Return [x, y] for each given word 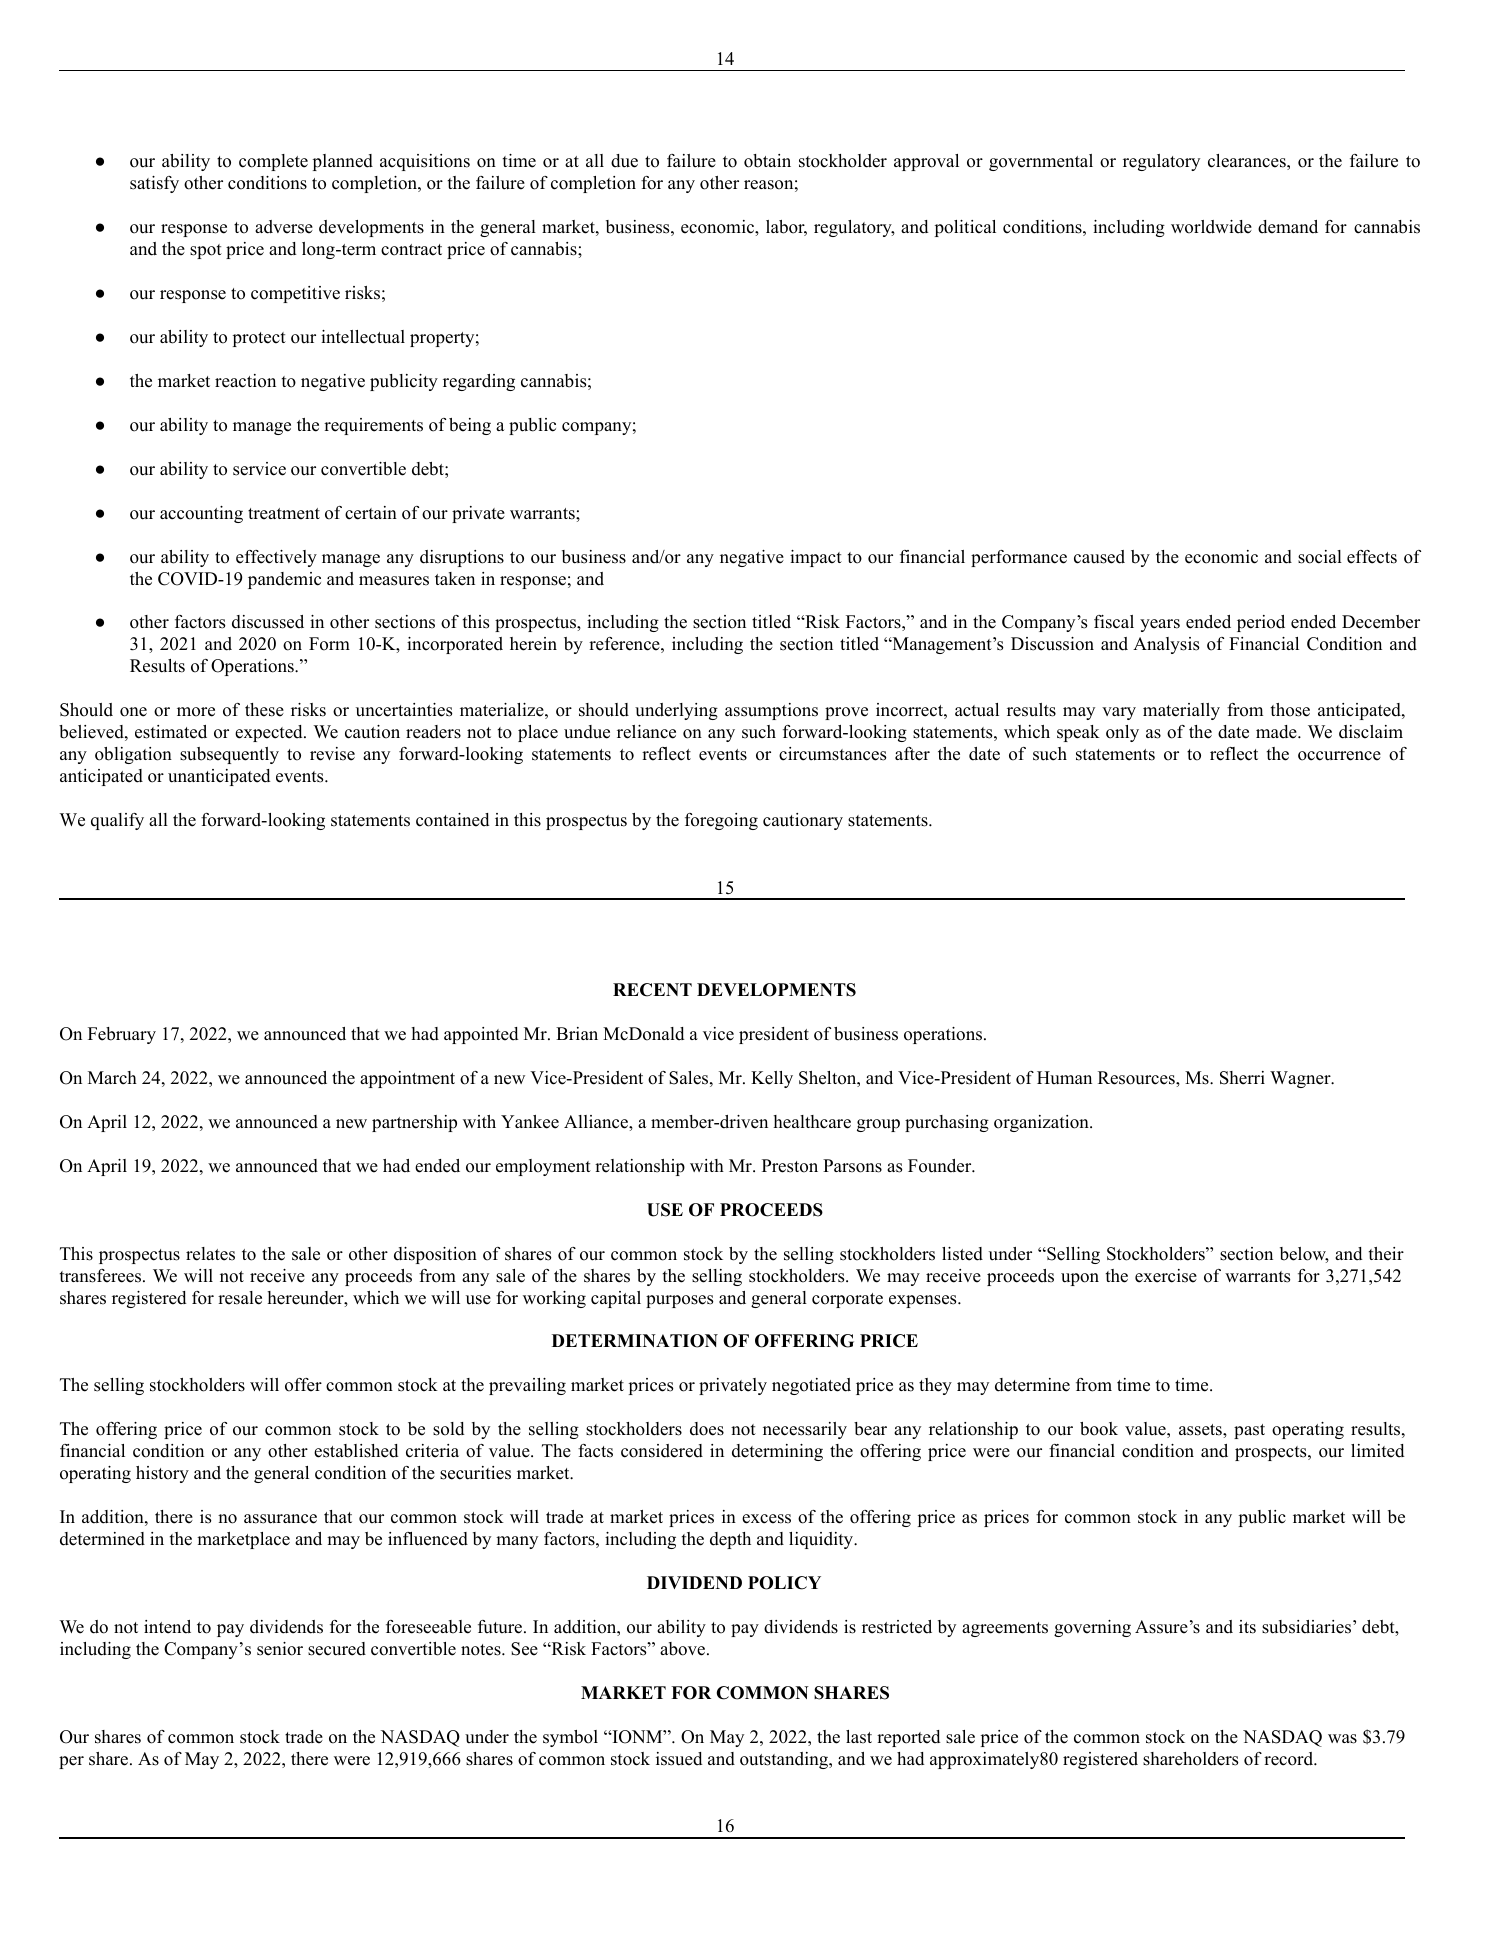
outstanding [785, 1760]
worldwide [1211, 227]
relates [210, 1254]
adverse [284, 227]
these [264, 710]
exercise [1166, 1276]
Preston [790, 1166]
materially [1181, 711]
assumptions [771, 711]
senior [280, 1649]
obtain [767, 161]
